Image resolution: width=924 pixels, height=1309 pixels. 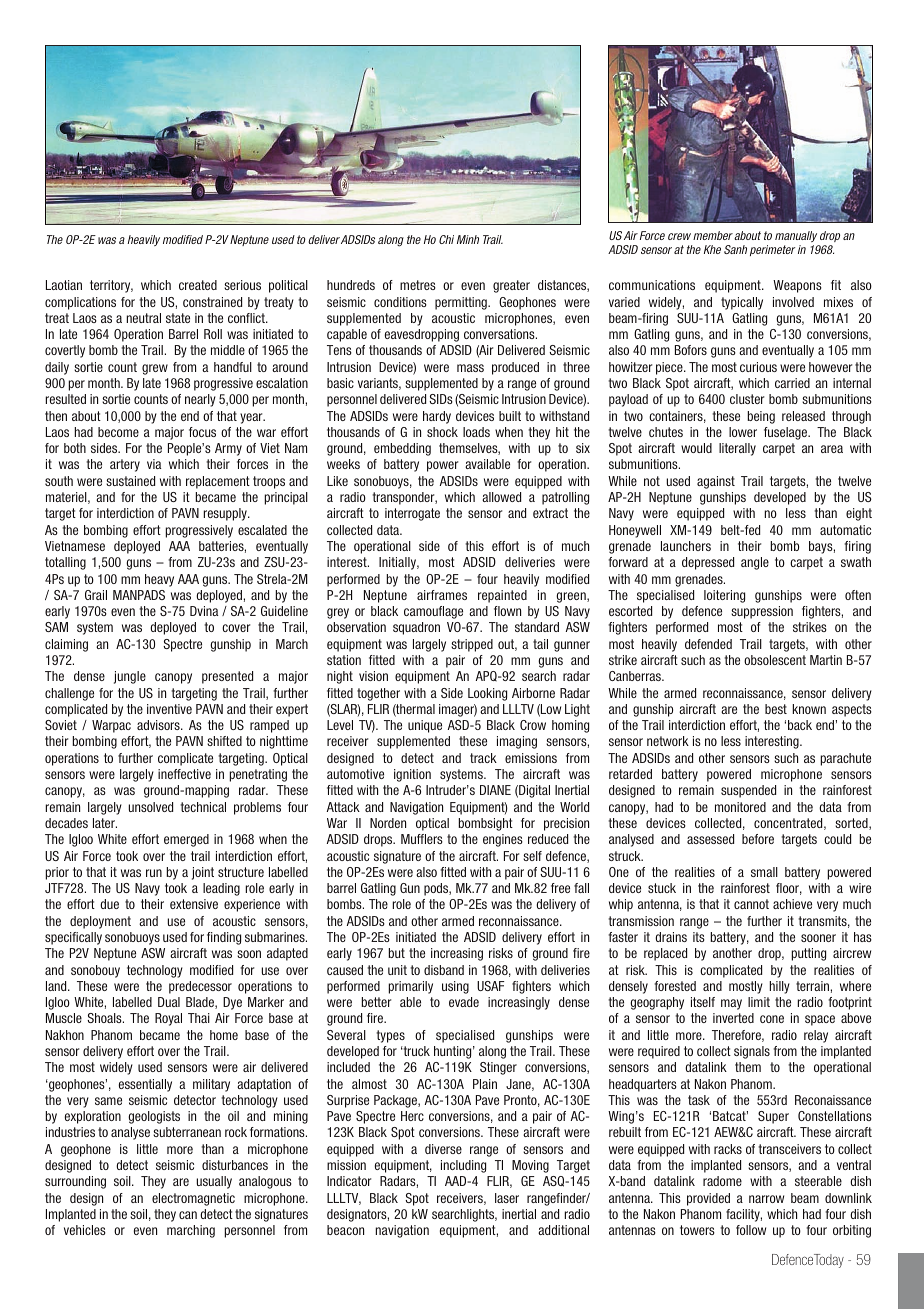 I want to click on advisors, so click(x=159, y=725).
